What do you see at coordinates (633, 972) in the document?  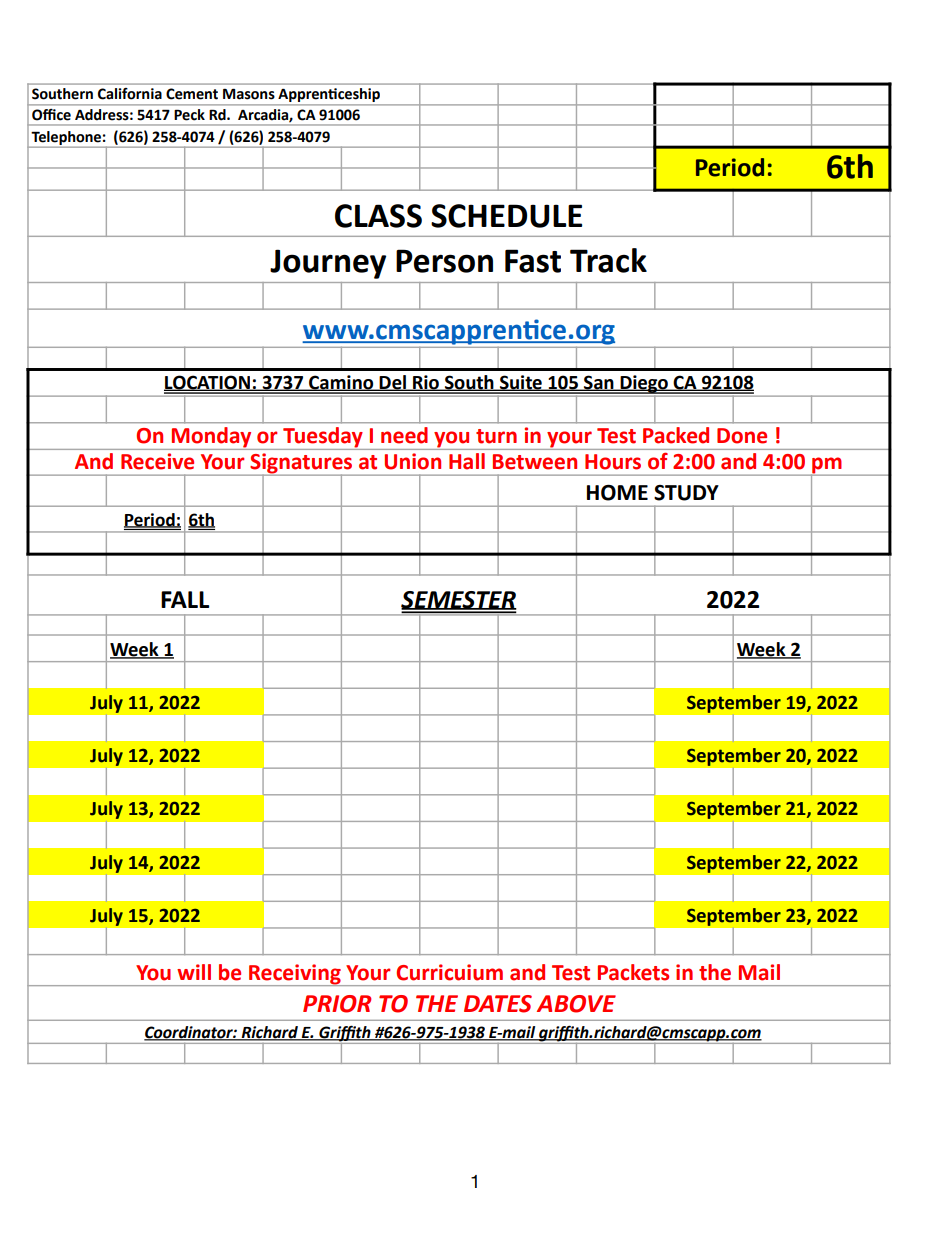 I see `Packets` at bounding box center [633, 972].
